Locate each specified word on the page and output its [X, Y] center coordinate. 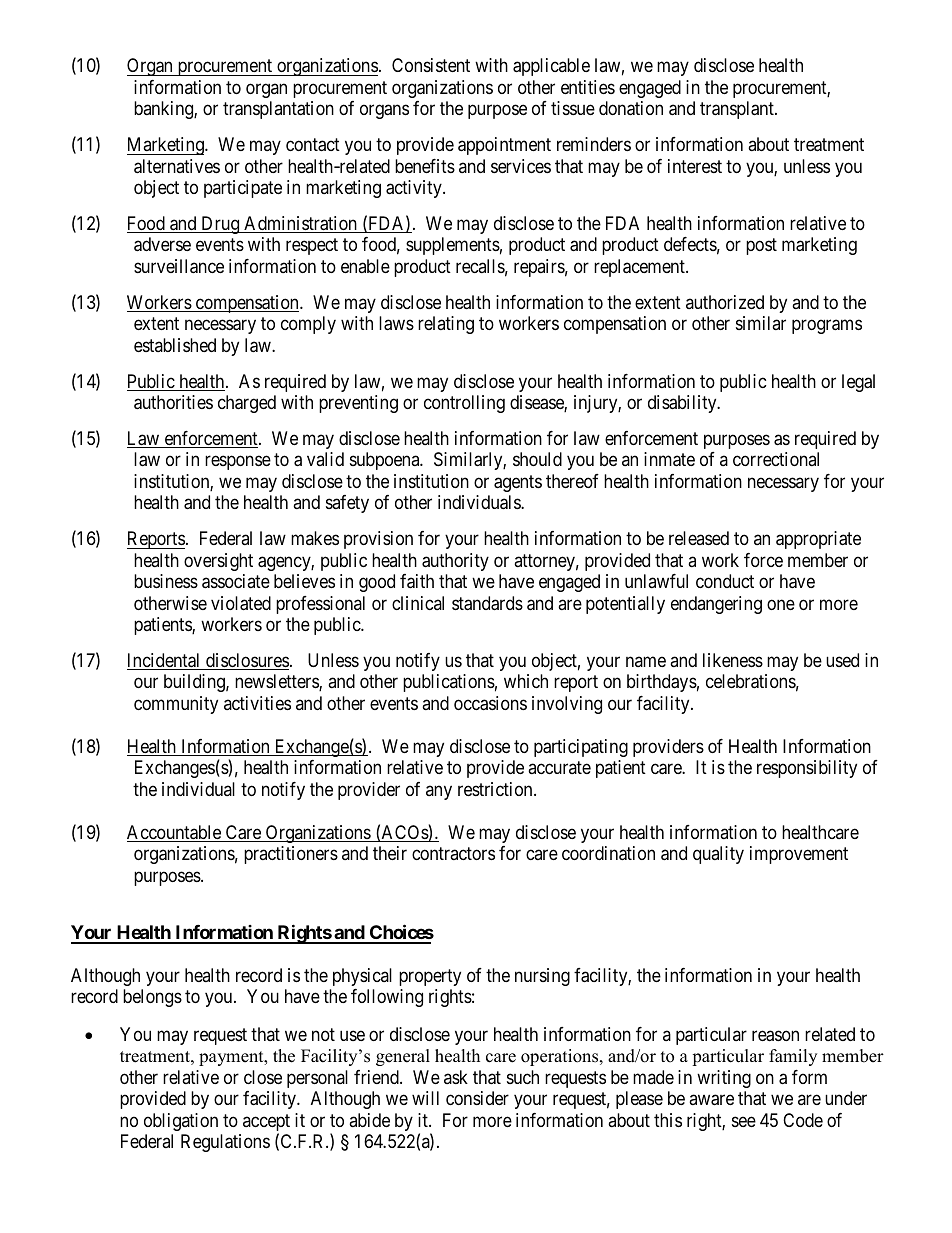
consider [477, 1098]
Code [803, 1120]
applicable [551, 67]
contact [313, 145]
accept [266, 1124]
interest [695, 166]
